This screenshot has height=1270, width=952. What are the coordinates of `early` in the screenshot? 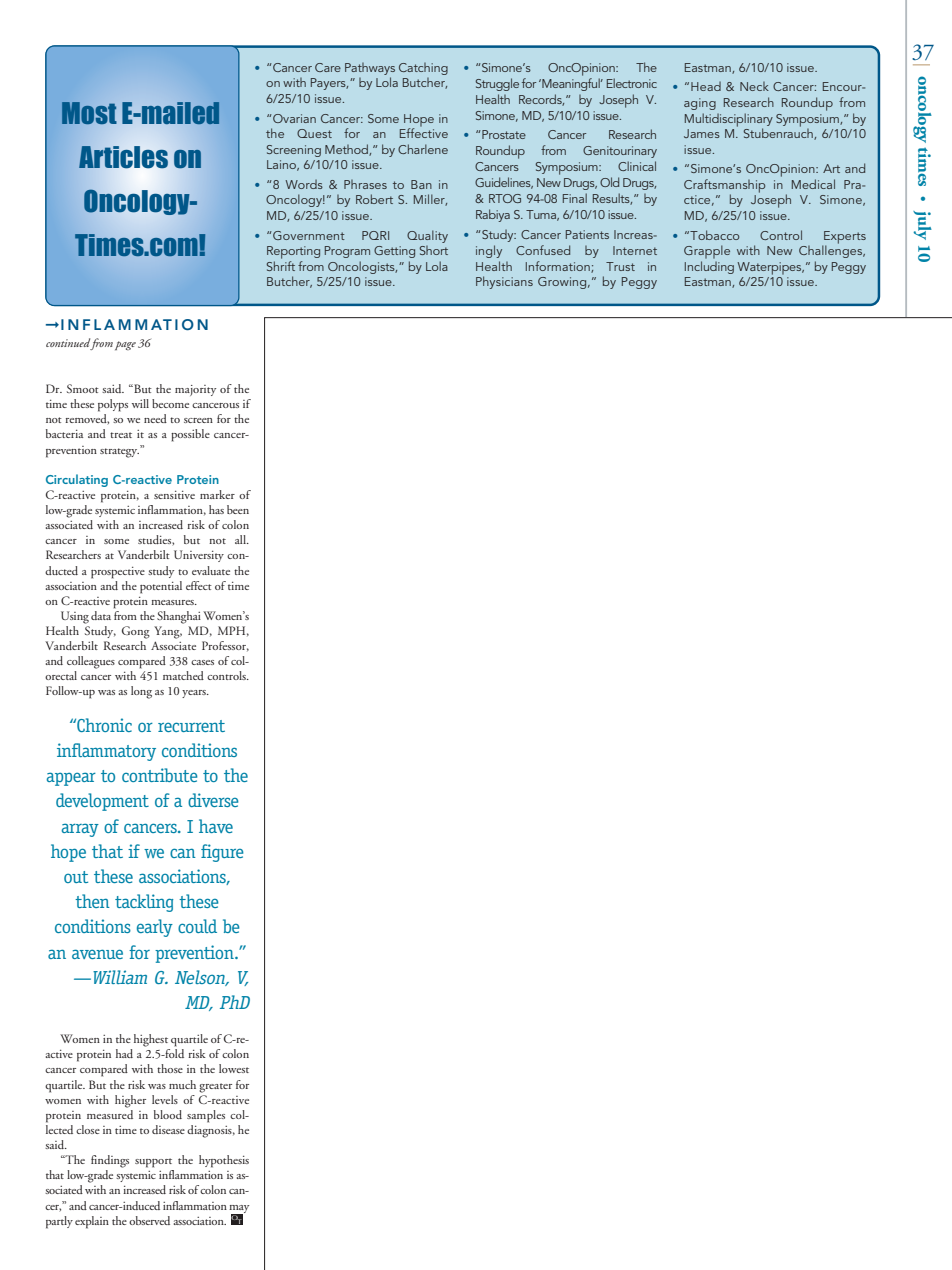 It's located at (155, 928).
